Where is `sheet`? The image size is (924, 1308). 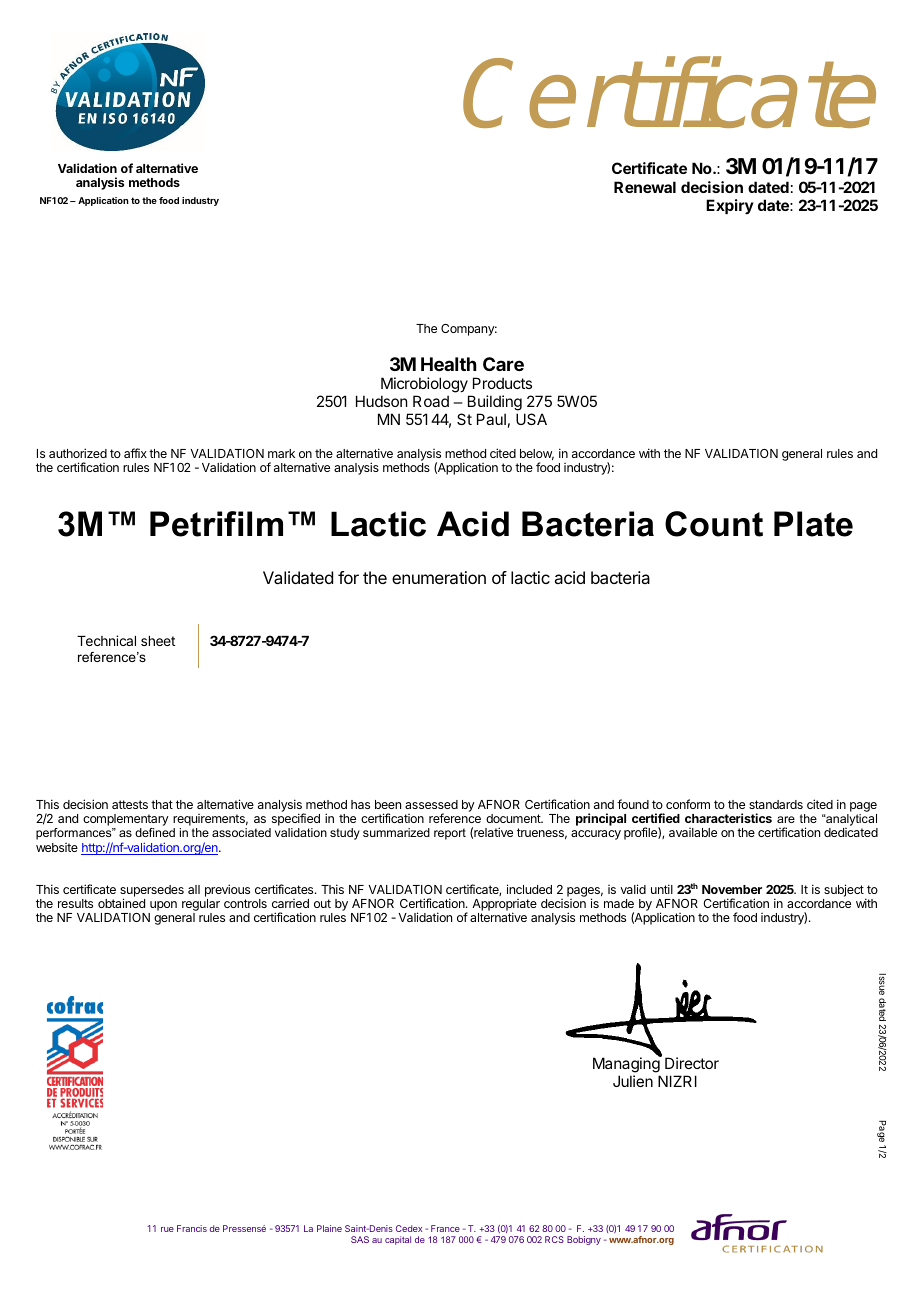 sheet is located at coordinates (158, 641).
